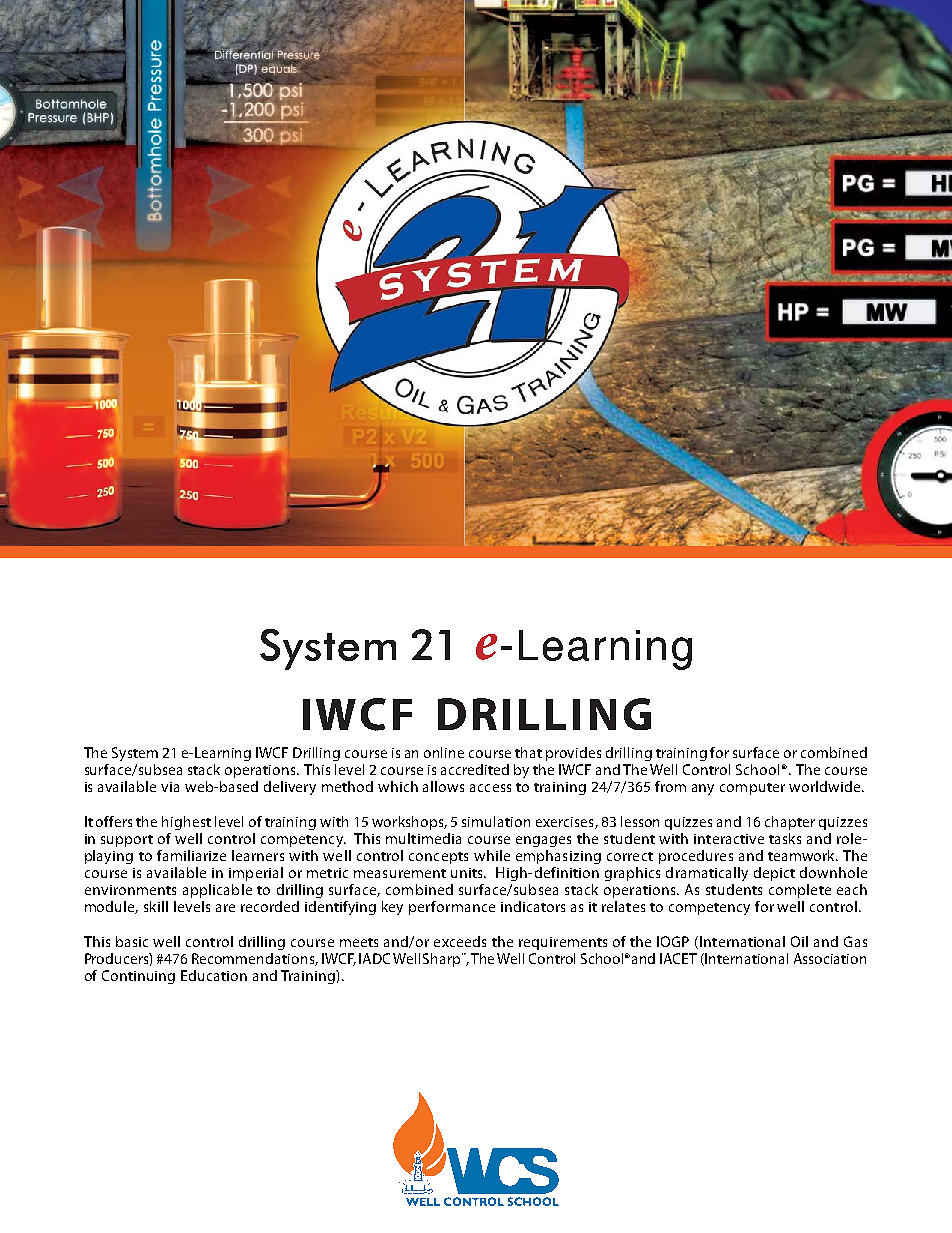 Image resolution: width=952 pixels, height=1233 pixels. I want to click on are, so click(225, 908).
